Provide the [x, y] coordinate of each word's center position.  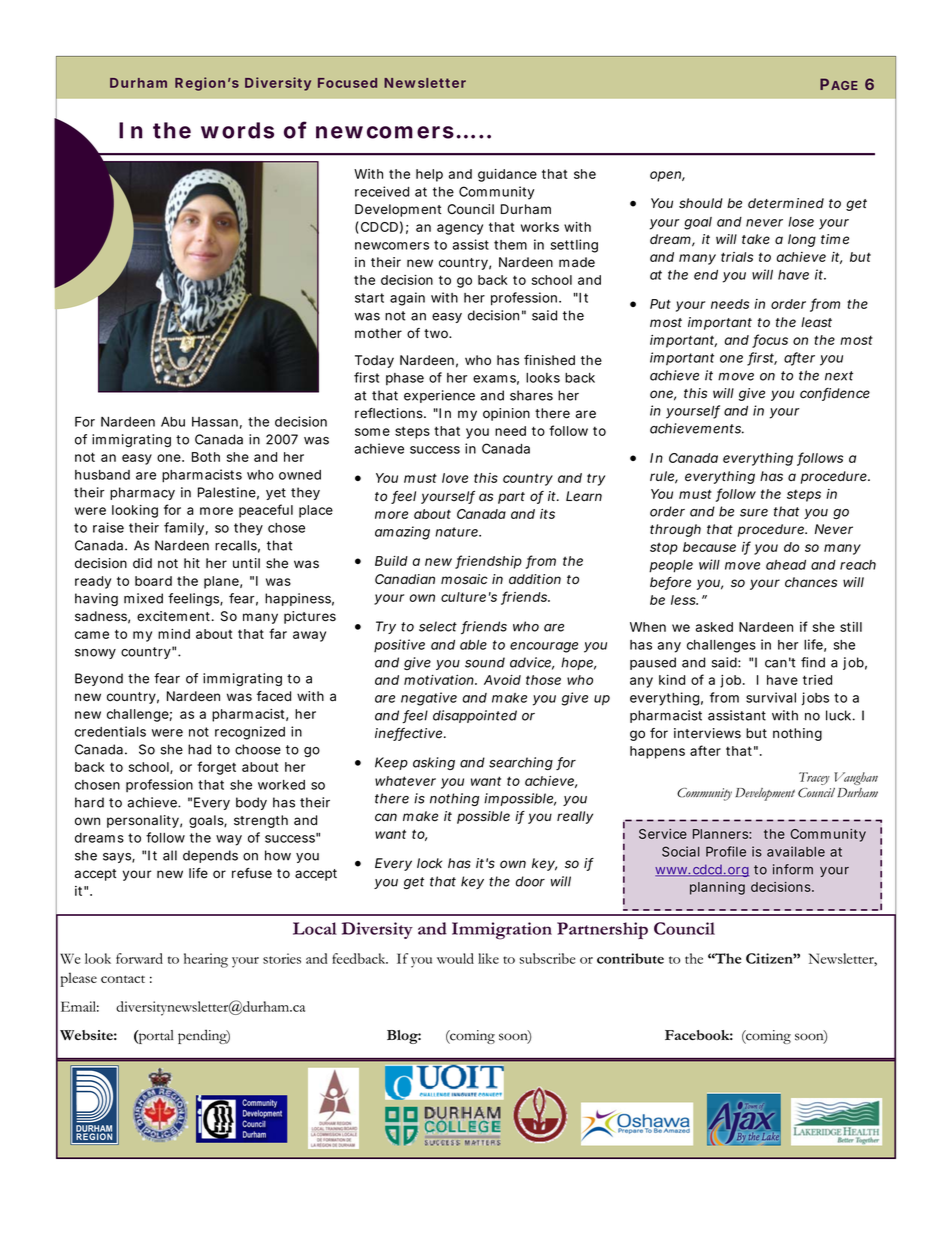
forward [139, 958]
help [429, 175]
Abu [173, 422]
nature [457, 532]
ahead [786, 565]
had [199, 749]
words [237, 130]
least [816, 322]
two [437, 334]
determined [786, 203]
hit [192, 563]
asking [434, 763]
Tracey [814, 778]
